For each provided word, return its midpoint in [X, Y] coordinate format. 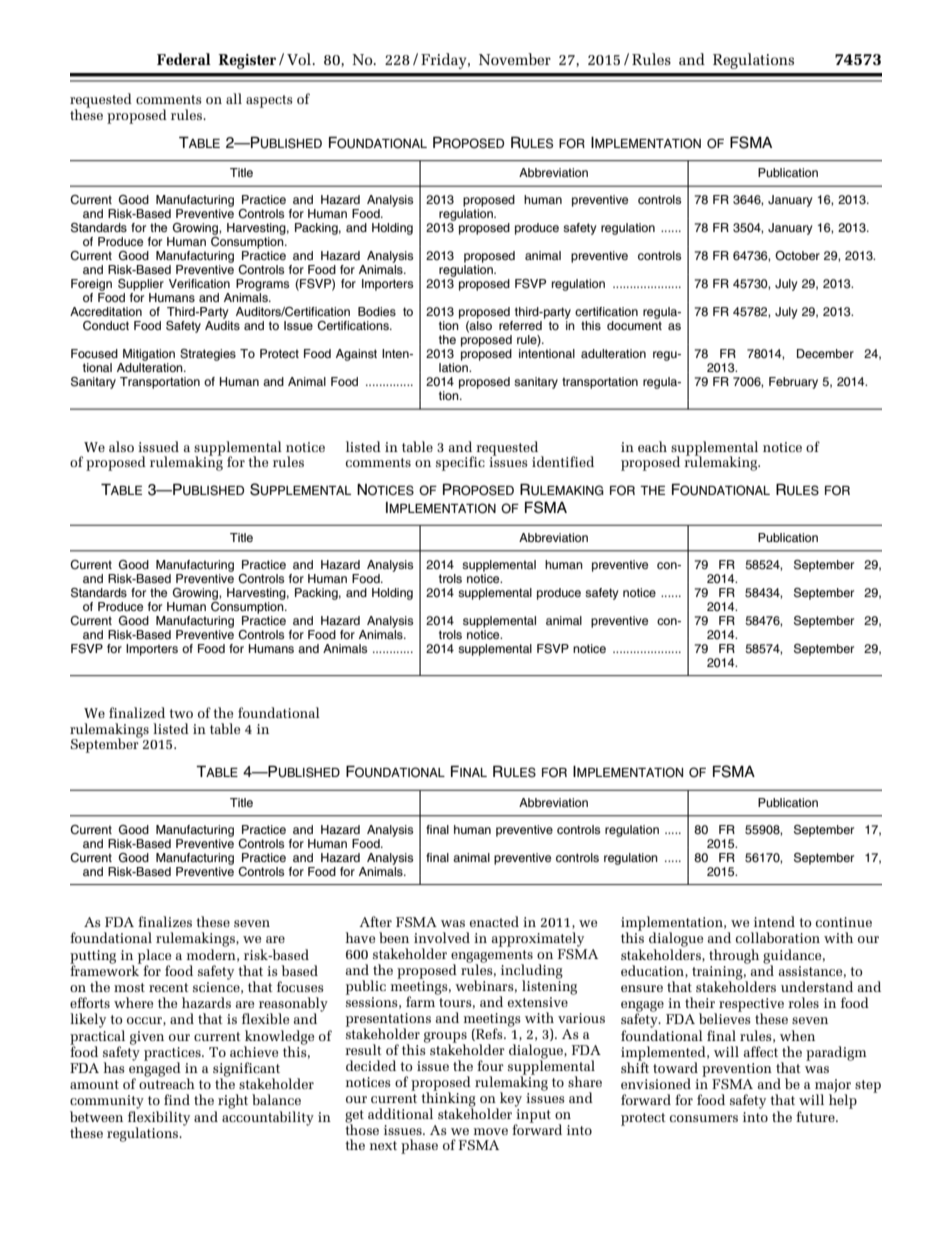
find [177, 1099]
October [797, 256]
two [181, 713]
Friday [445, 61]
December [825, 353]
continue [844, 922]
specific [460, 463]
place [154, 957]
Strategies [208, 355]
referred [520, 325]
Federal [184, 59]
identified [563, 461]
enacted [494, 921]
